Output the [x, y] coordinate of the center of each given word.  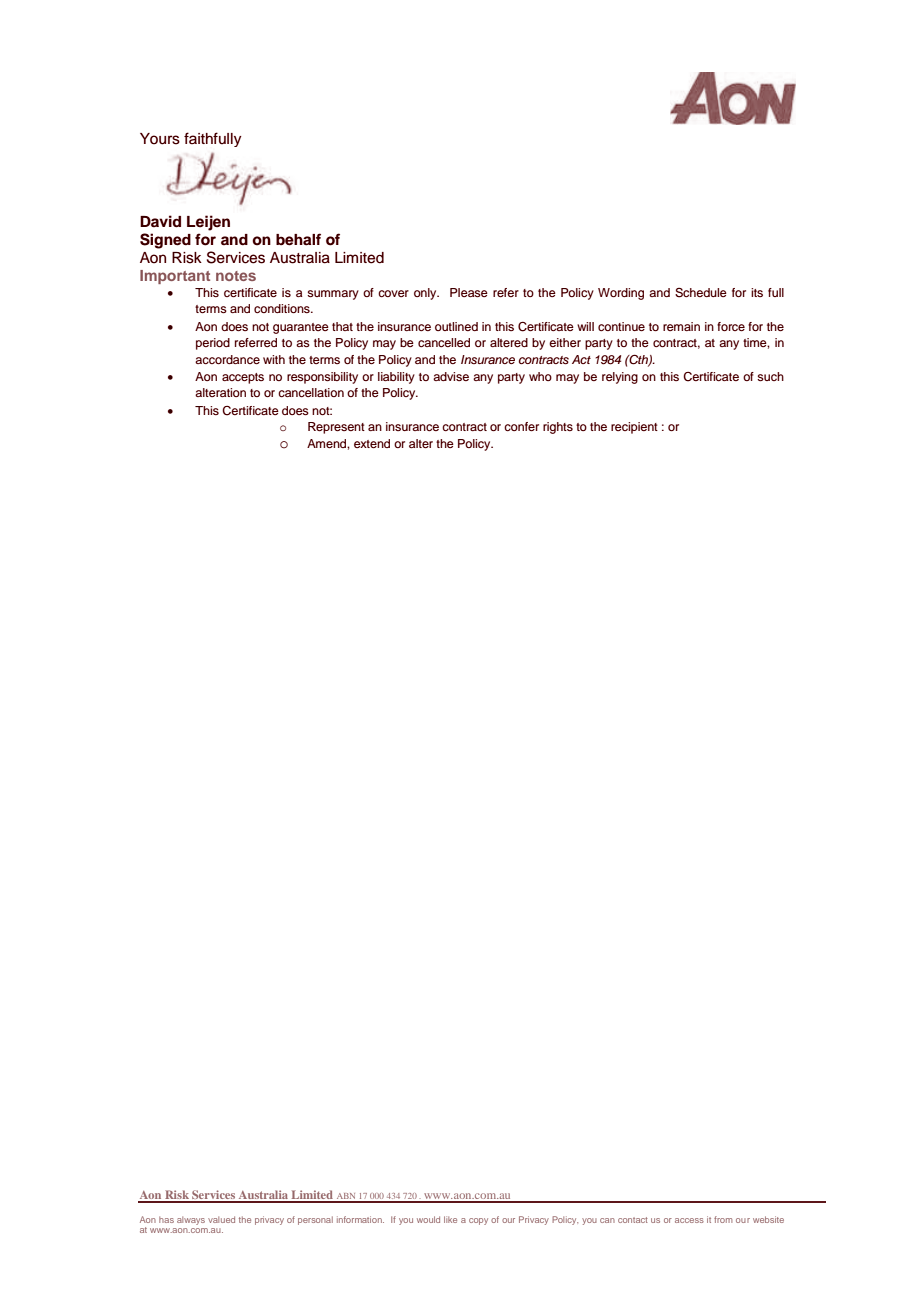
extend [372, 443]
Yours [160, 139]
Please [469, 292]
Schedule [701, 293]
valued [221, 1219]
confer [521, 426]
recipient [634, 428]
